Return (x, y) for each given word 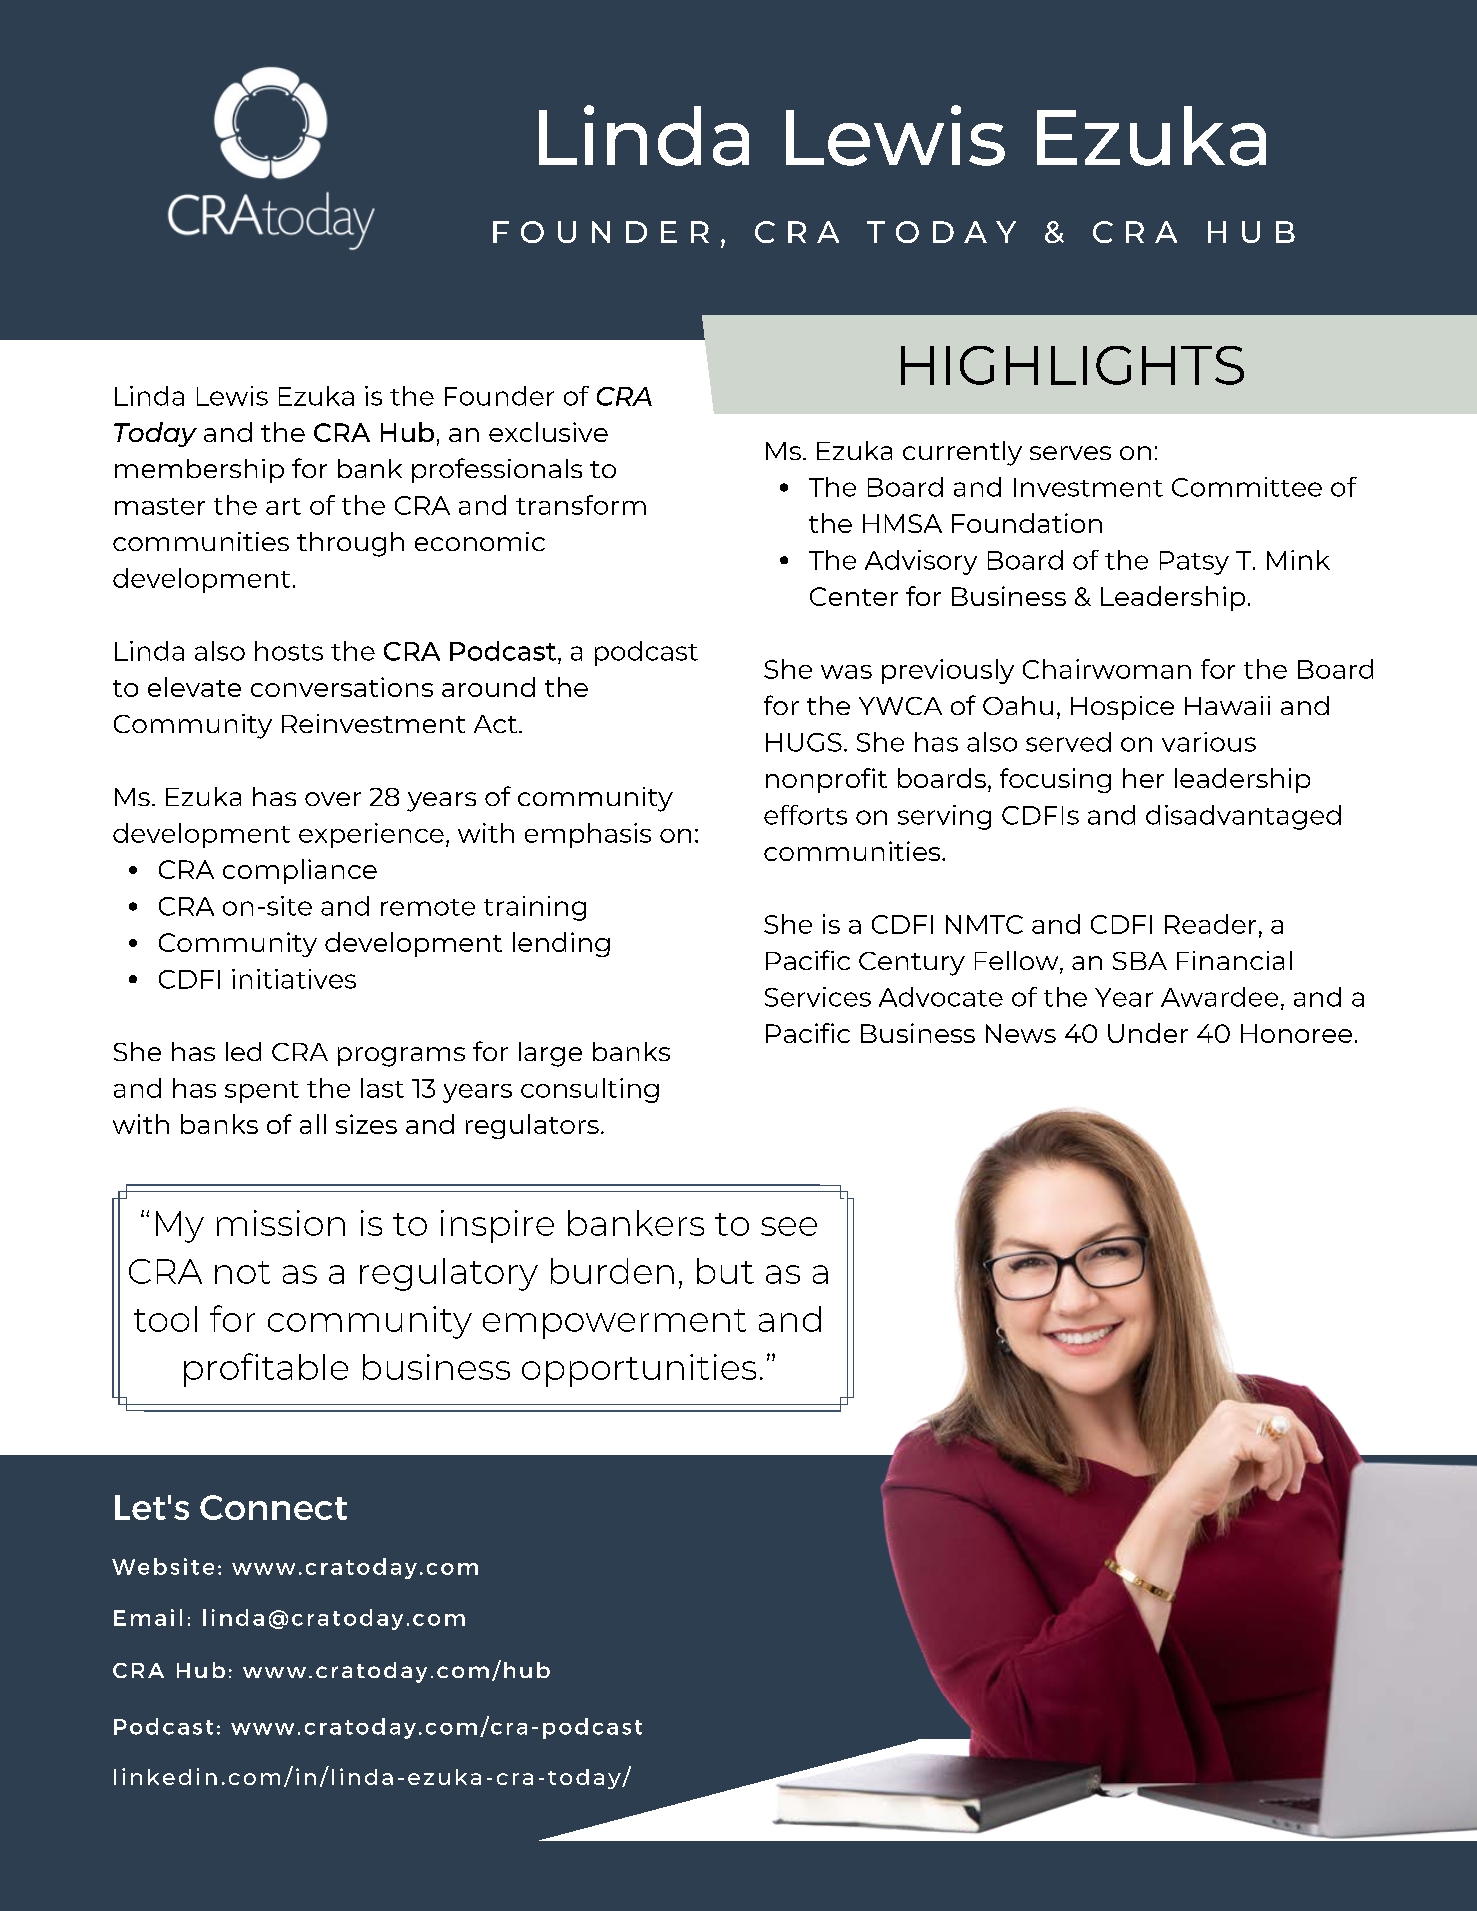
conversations (342, 687)
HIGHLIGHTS (1072, 365)
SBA (1140, 961)
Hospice (1122, 708)
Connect (273, 1507)
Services (818, 997)
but (725, 1271)
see (789, 1226)
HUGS (804, 742)
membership (199, 471)
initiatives (294, 979)
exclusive (548, 432)
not (242, 1272)
